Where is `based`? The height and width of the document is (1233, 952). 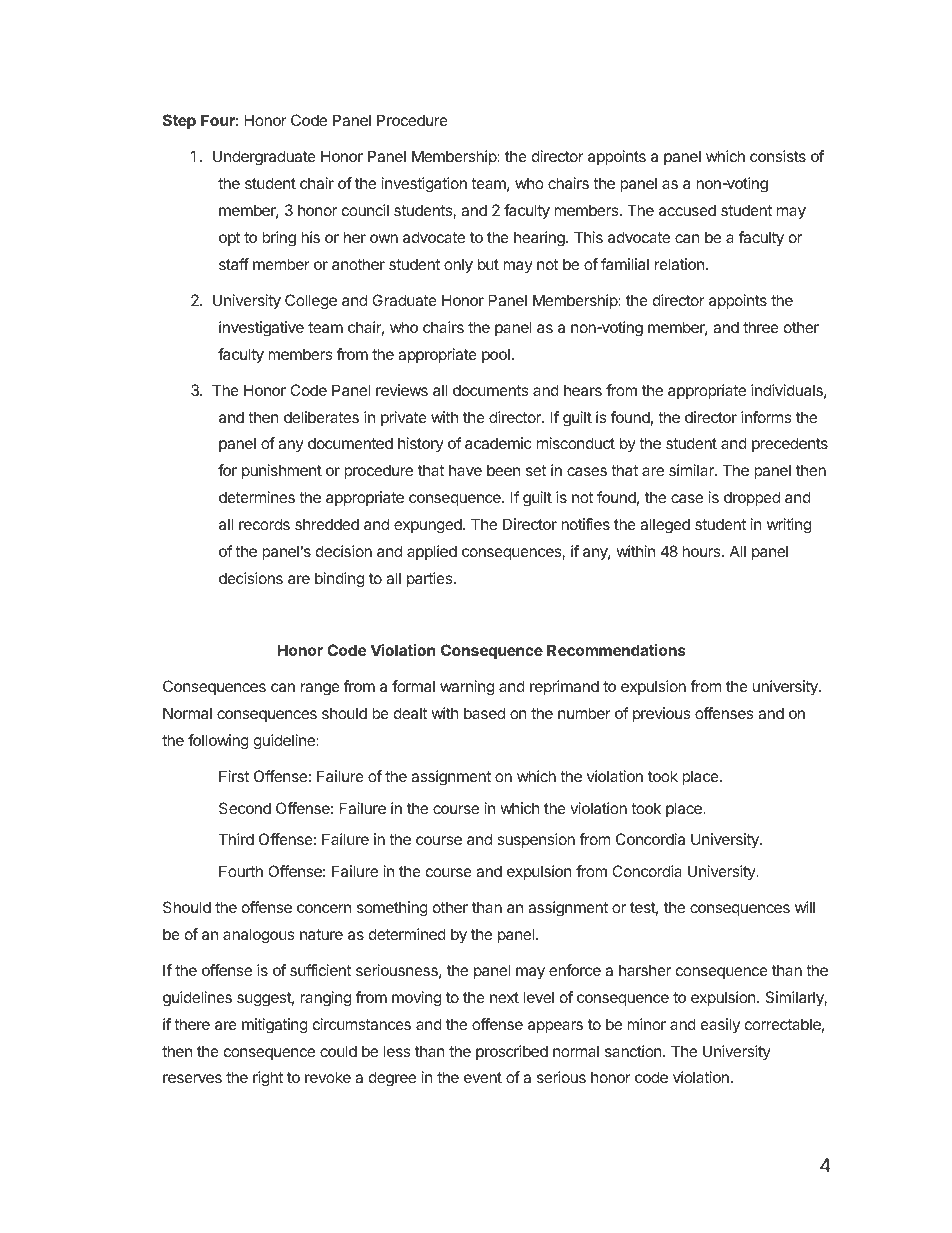 based is located at coordinates (484, 713).
